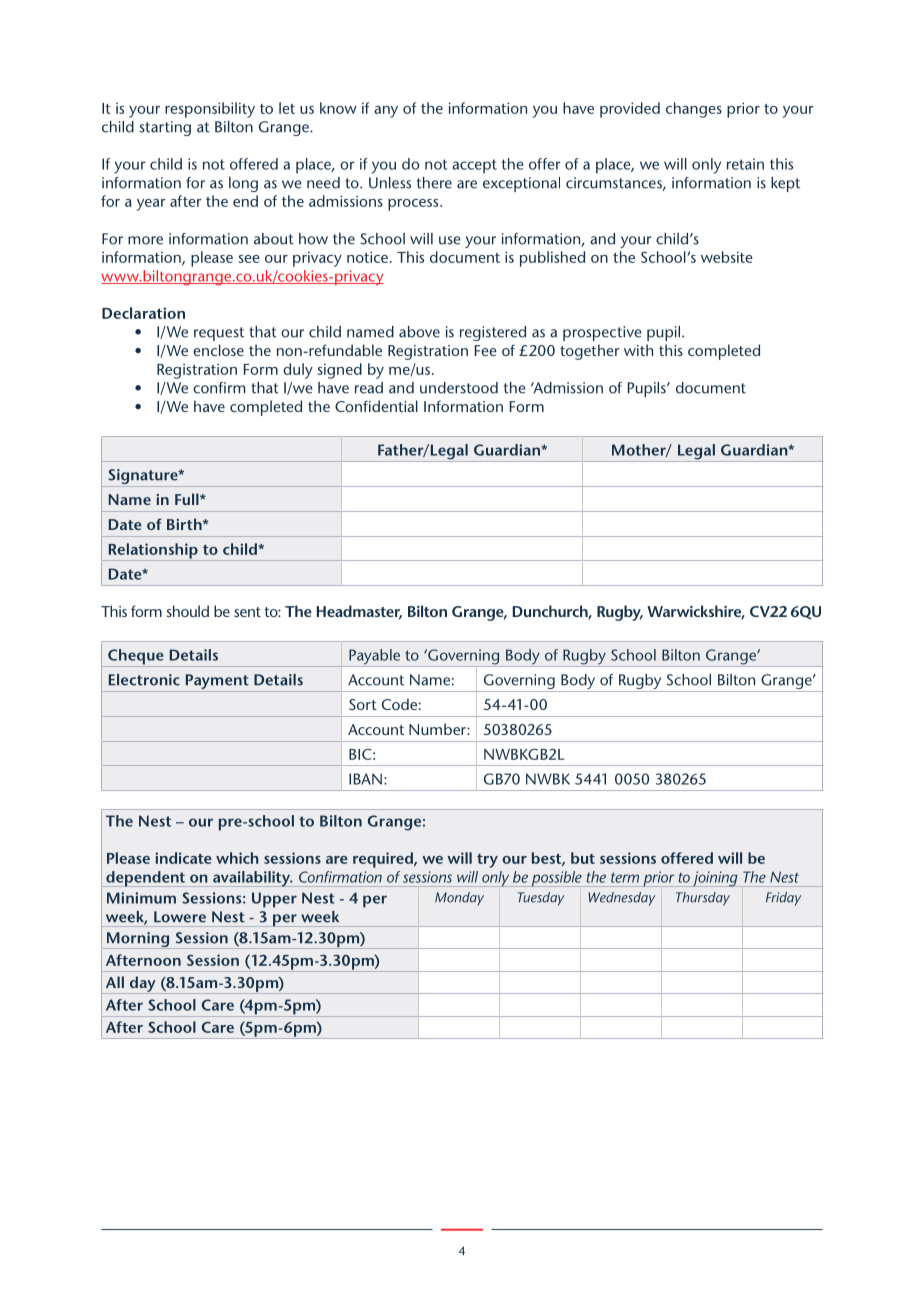 The image size is (924, 1308). Describe the element at coordinates (138, 940) in the screenshot. I see `Morning` at that location.
